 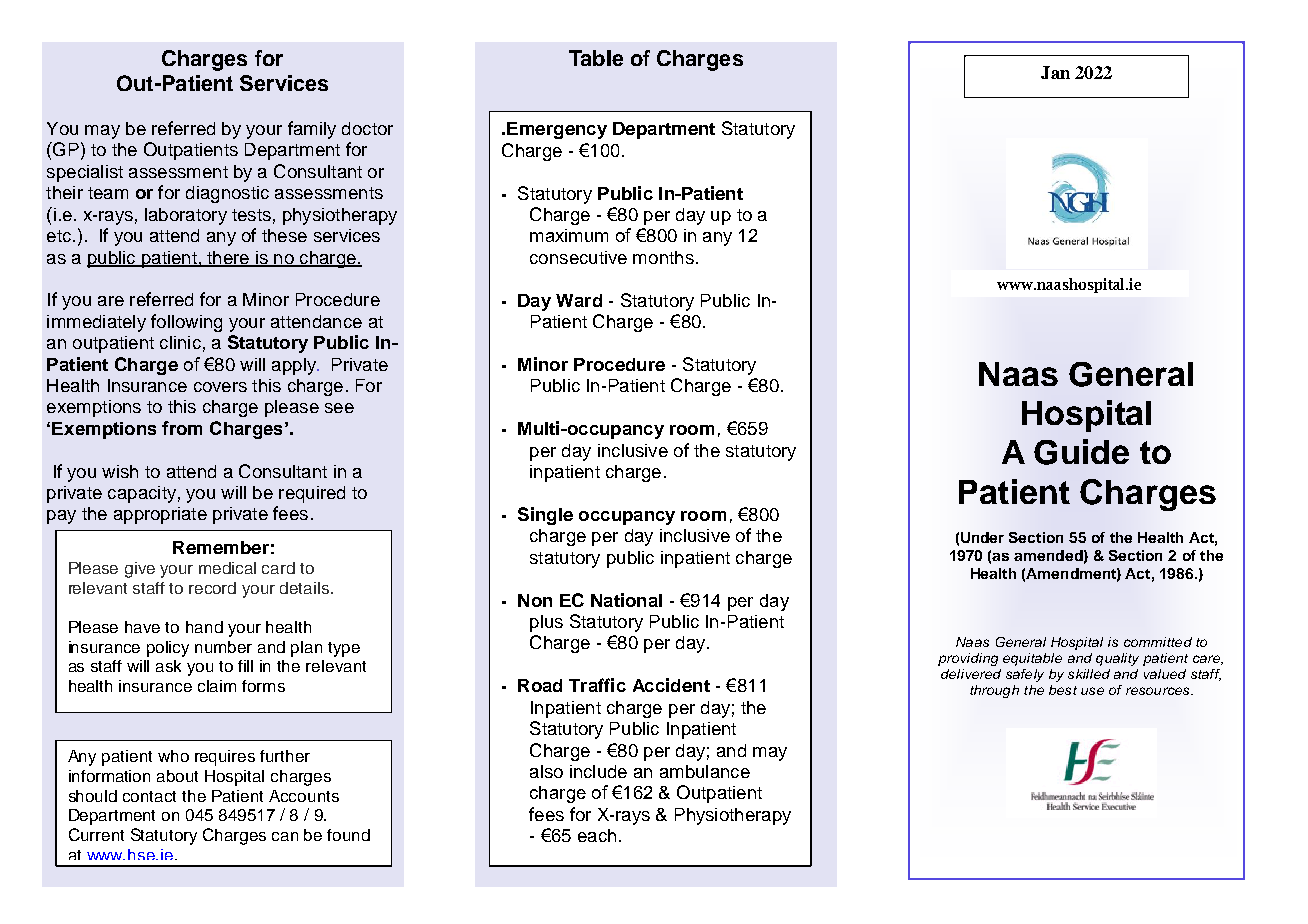 What do you see at coordinates (1055, 72) in the screenshot?
I see `Jan` at bounding box center [1055, 72].
